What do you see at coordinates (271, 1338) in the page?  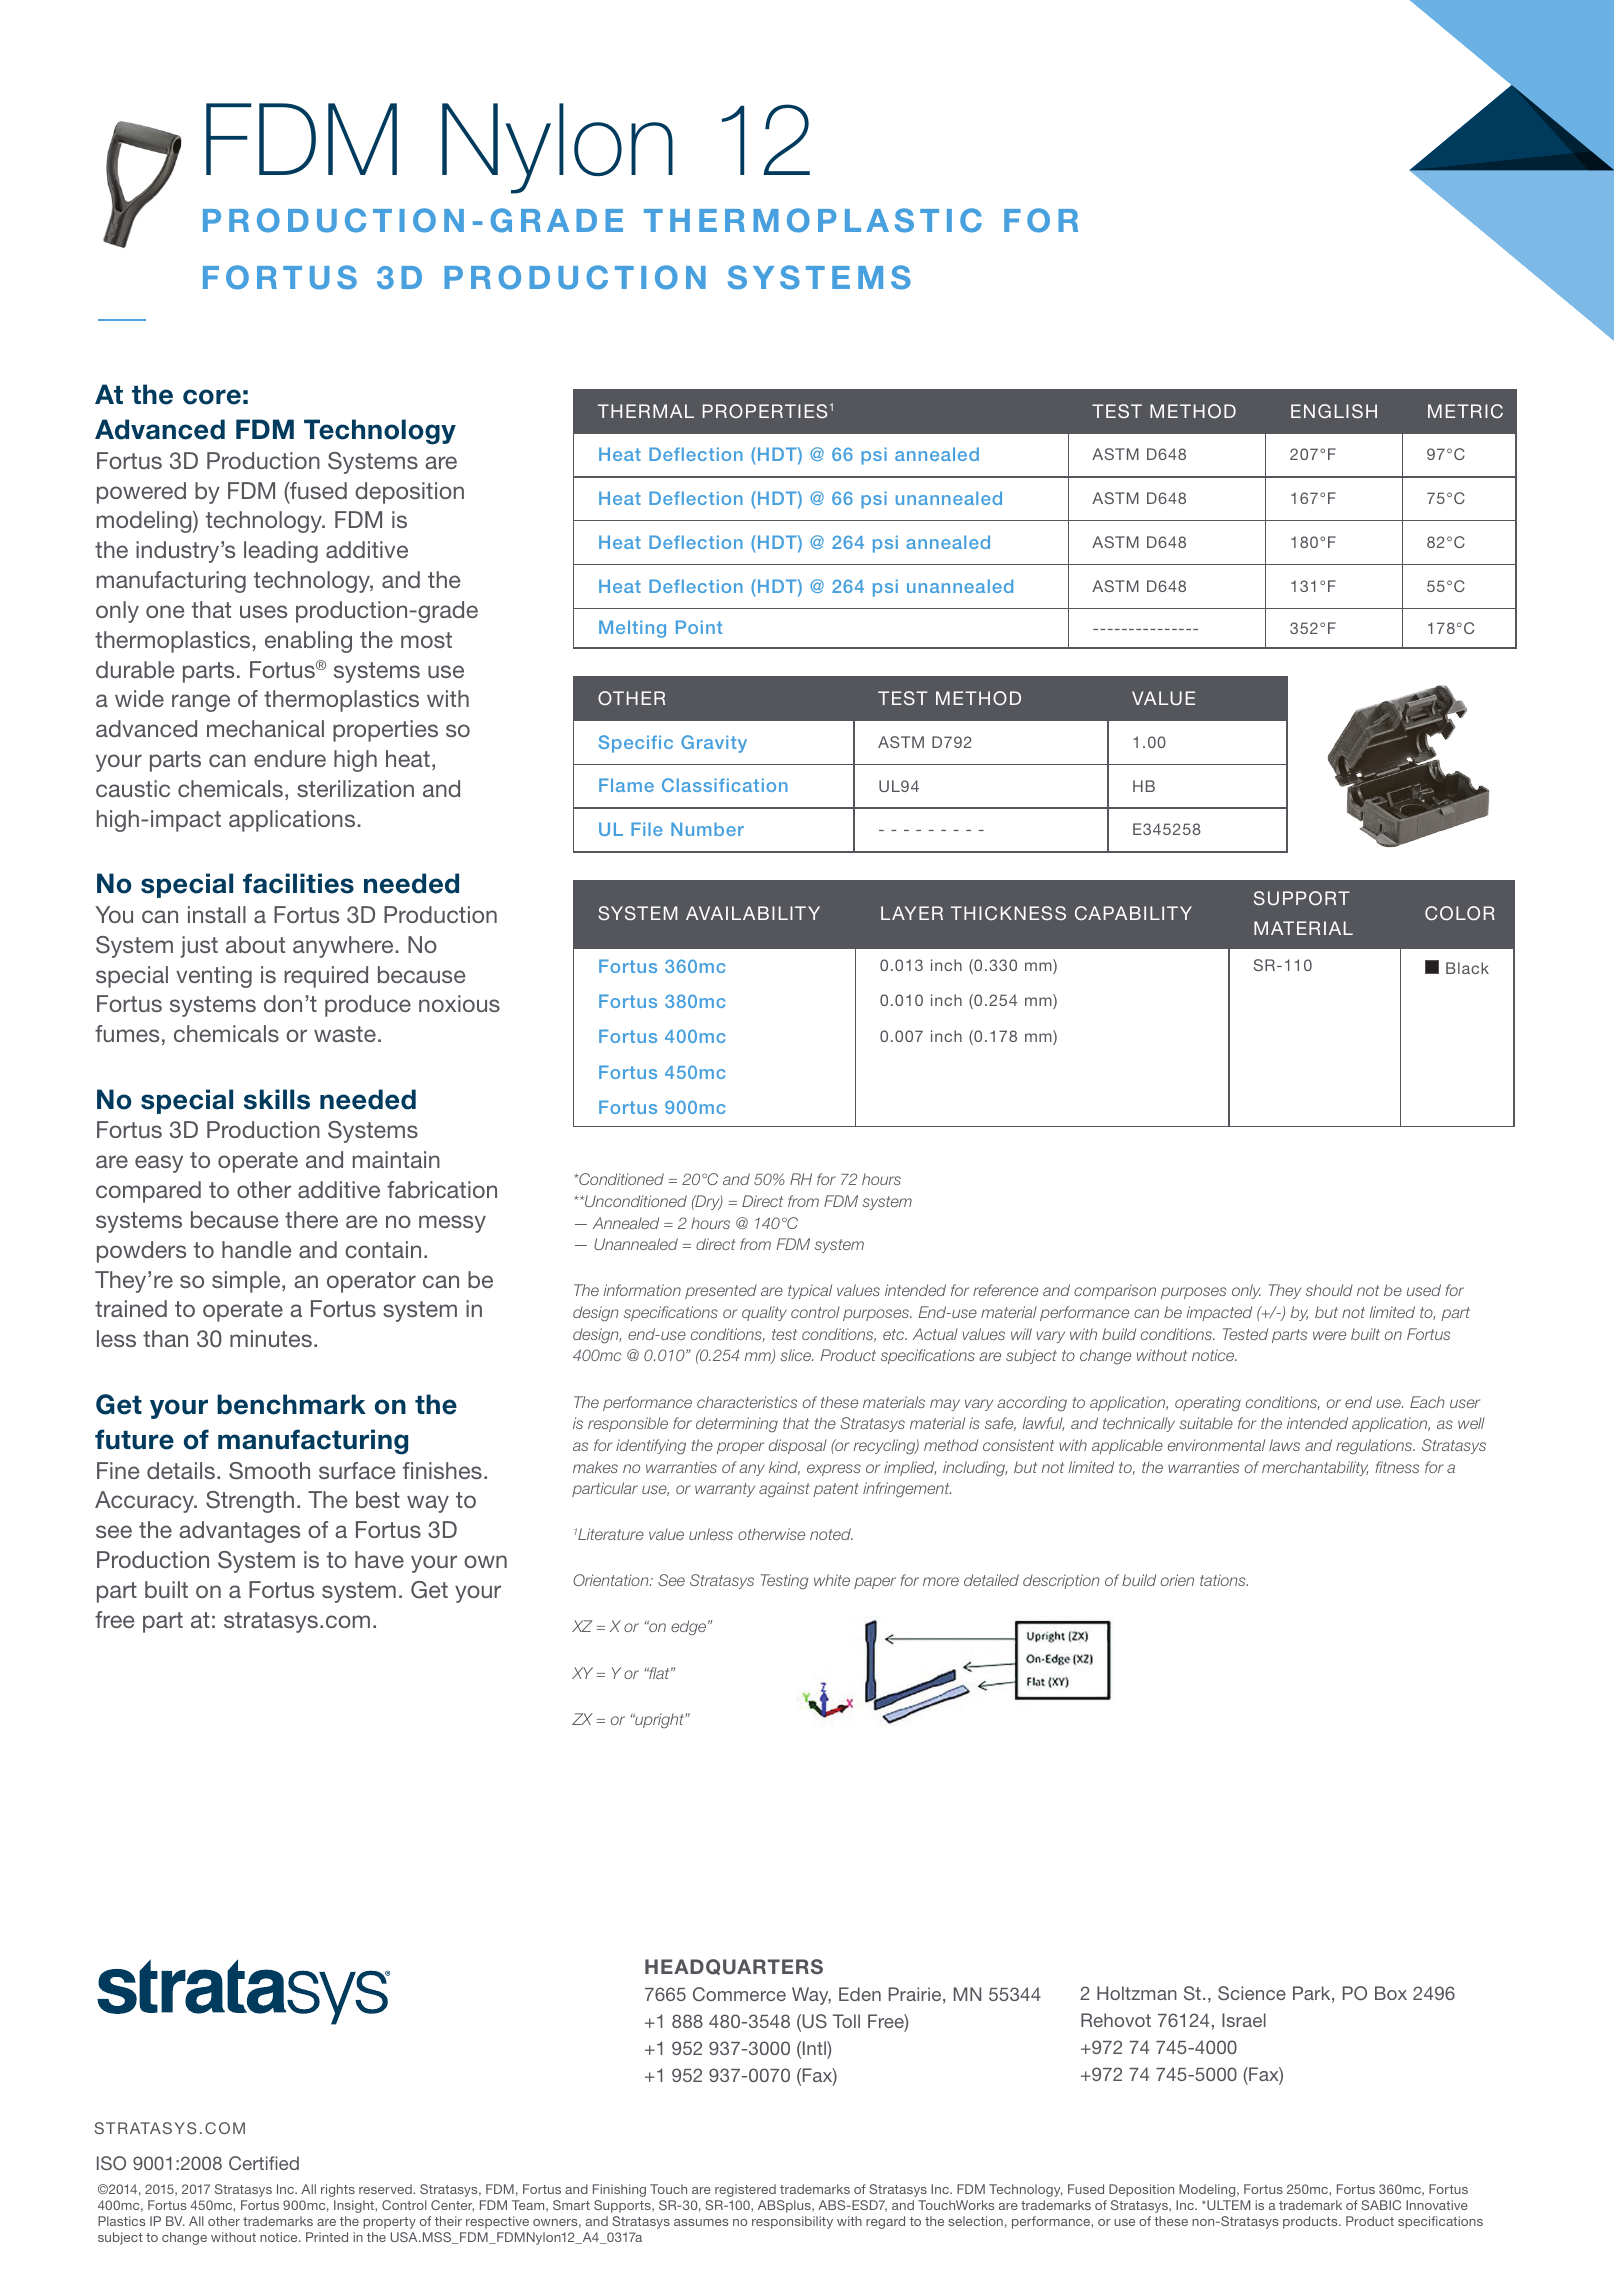 I see `minutes` at bounding box center [271, 1338].
